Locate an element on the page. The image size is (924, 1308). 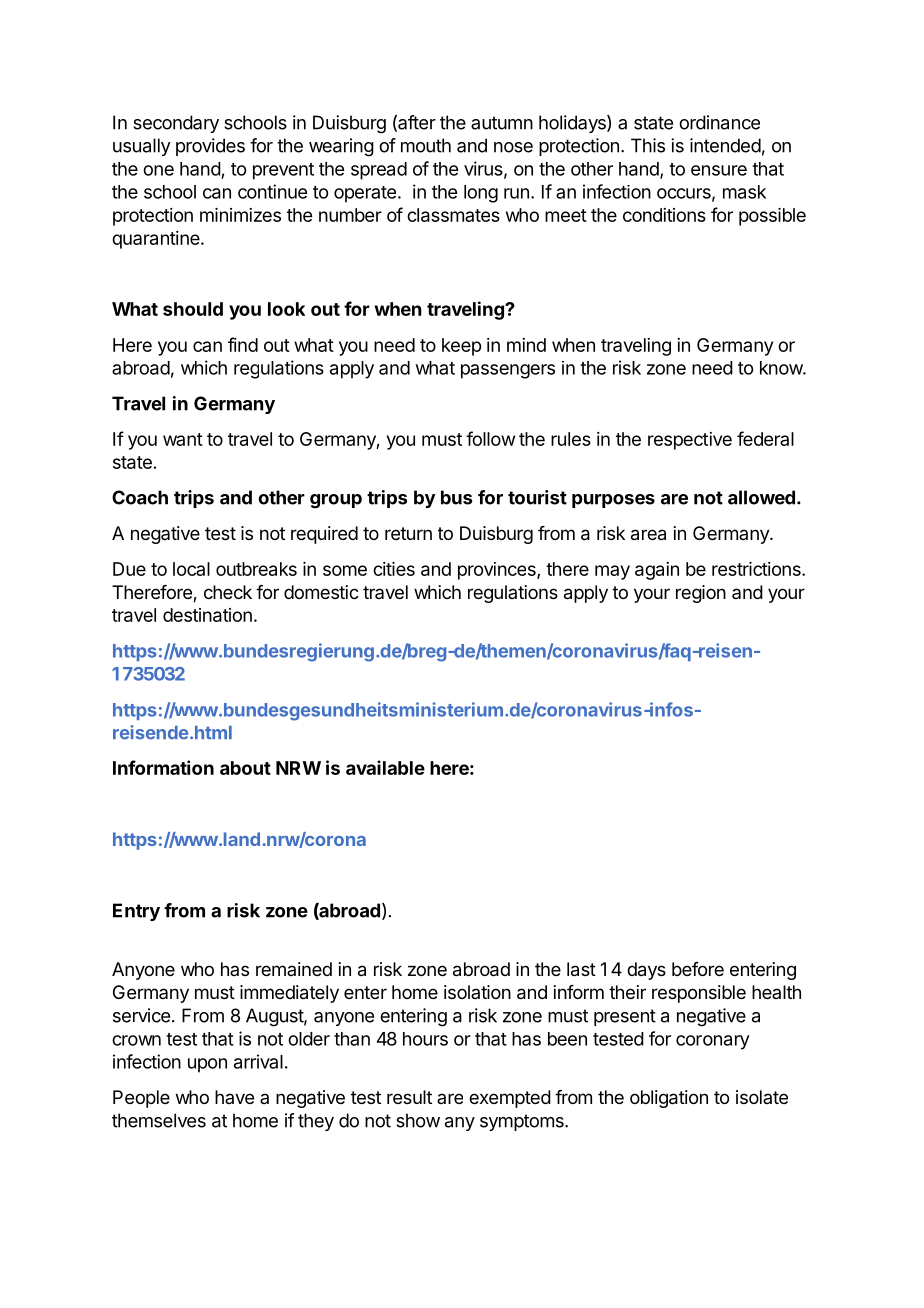
provides is located at coordinates (210, 147).
